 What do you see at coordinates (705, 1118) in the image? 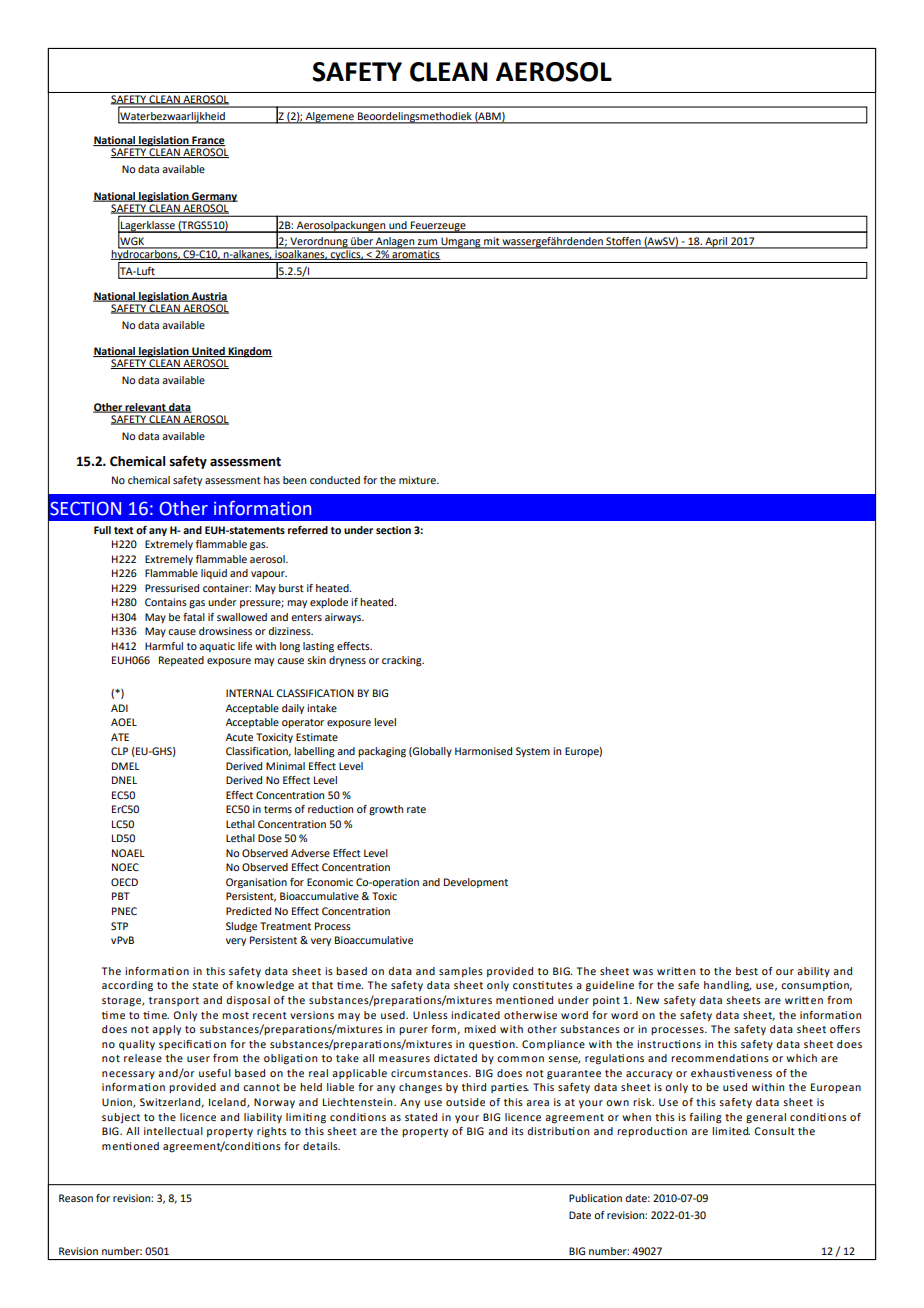
I see `failing` at bounding box center [705, 1118].
